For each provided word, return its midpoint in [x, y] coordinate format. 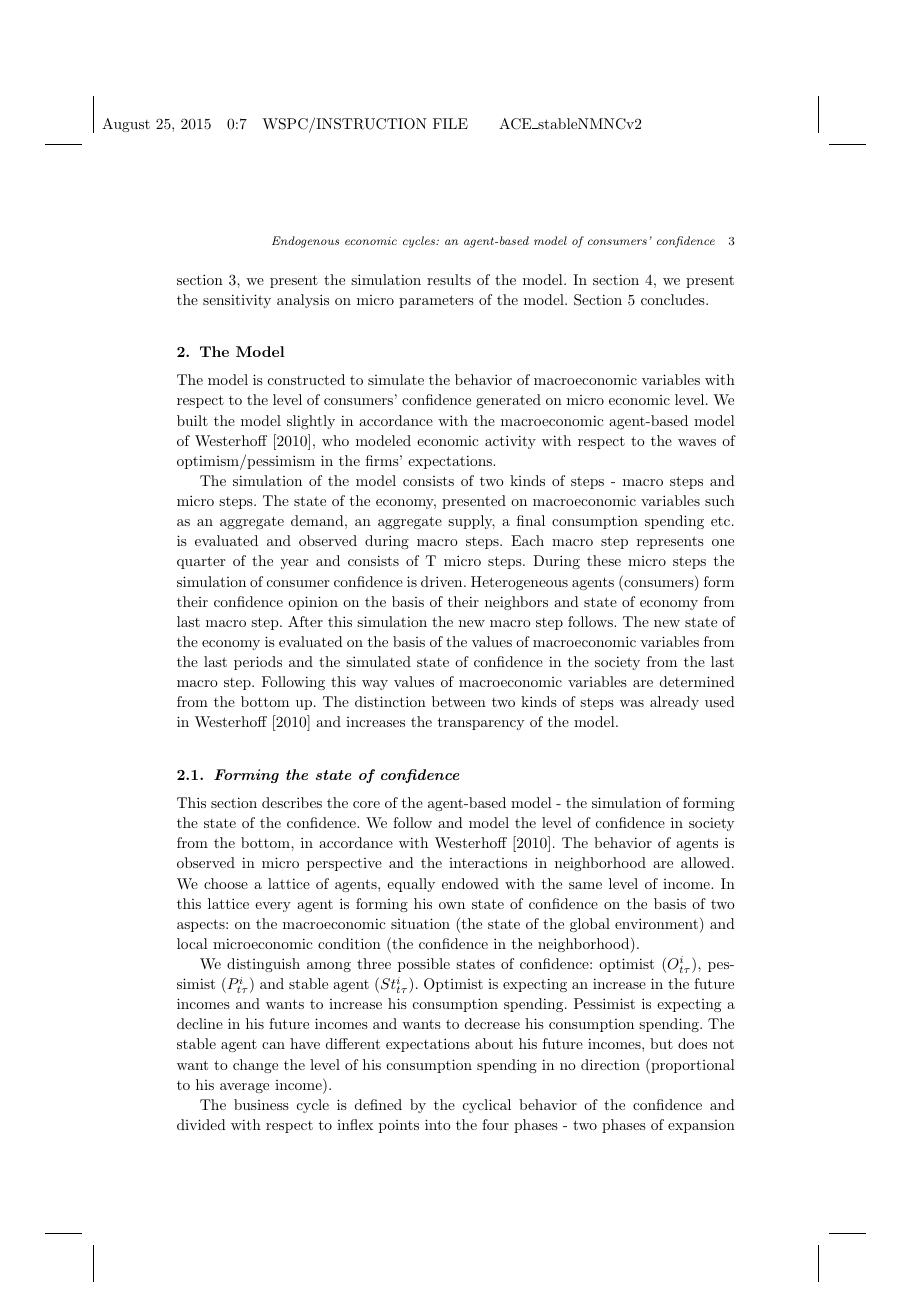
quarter [201, 562]
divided [201, 1124]
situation [420, 923]
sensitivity [237, 301]
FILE [450, 123]
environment [656, 923]
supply [471, 522]
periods [258, 663]
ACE [516, 124]
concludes [673, 299]
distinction [390, 701]
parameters [436, 301]
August [126, 125]
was [632, 703]
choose [226, 883]
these [604, 560]
